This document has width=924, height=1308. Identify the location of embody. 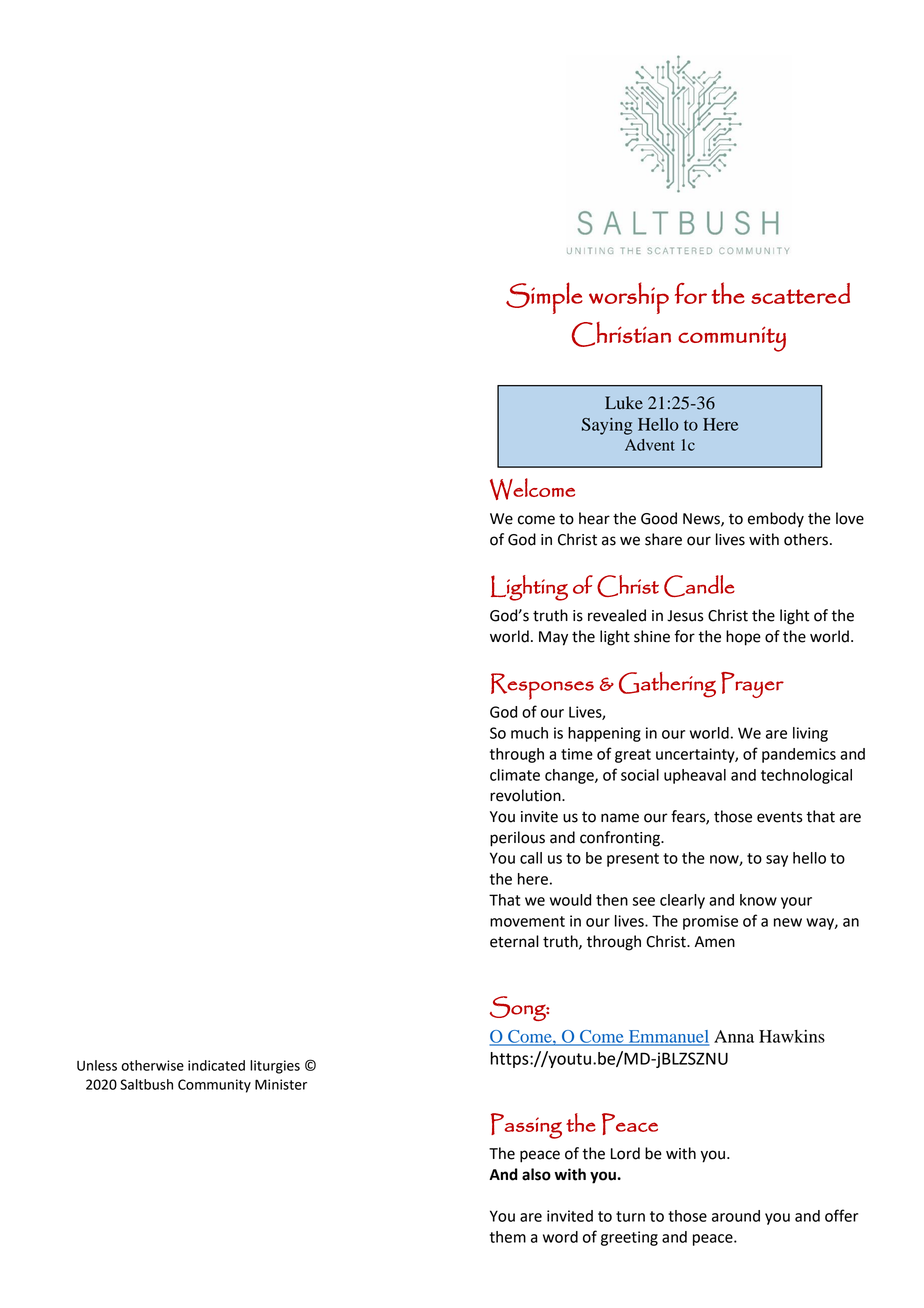
(776, 519).
